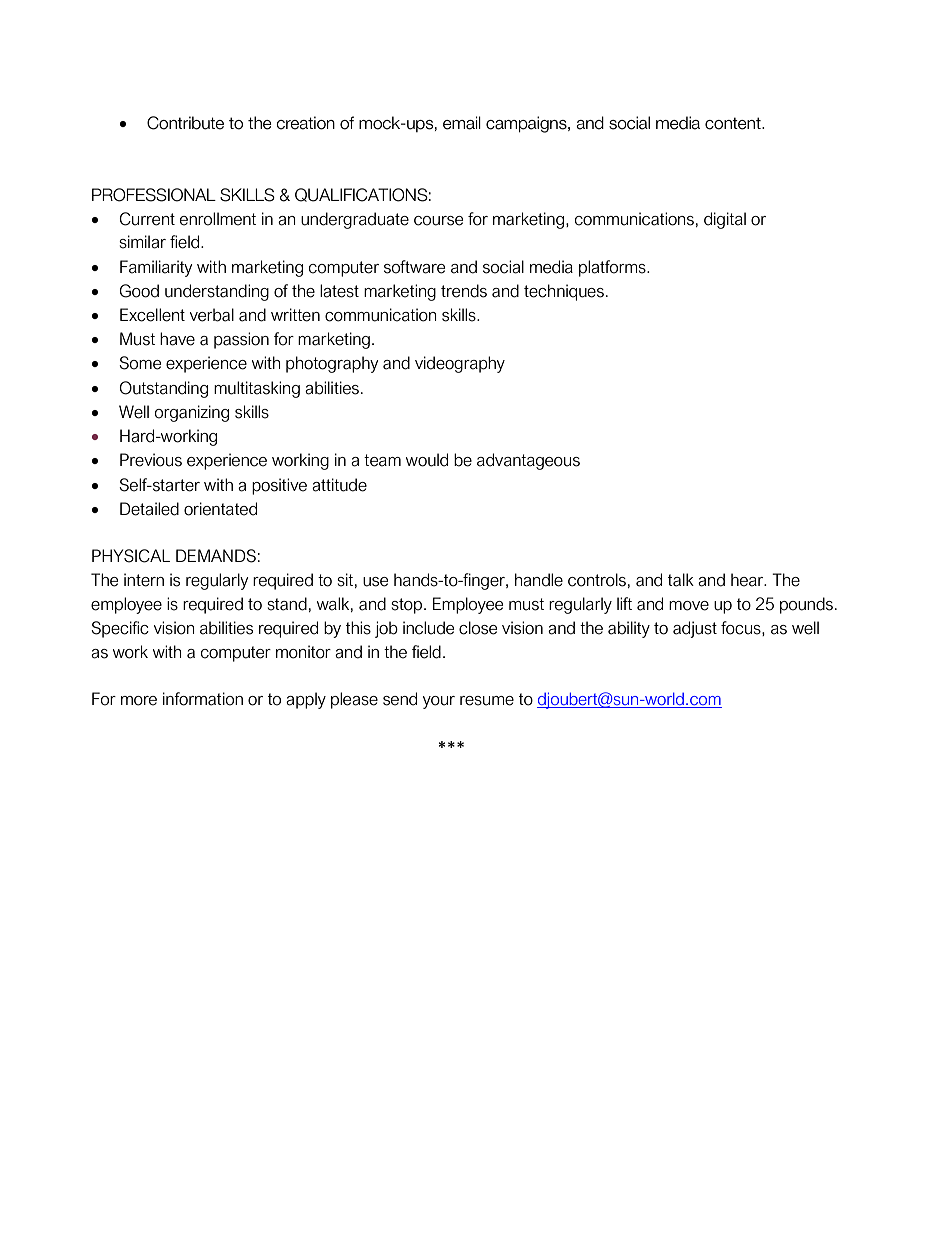  Describe the element at coordinates (748, 580) in the page. I see `hear` at that location.
